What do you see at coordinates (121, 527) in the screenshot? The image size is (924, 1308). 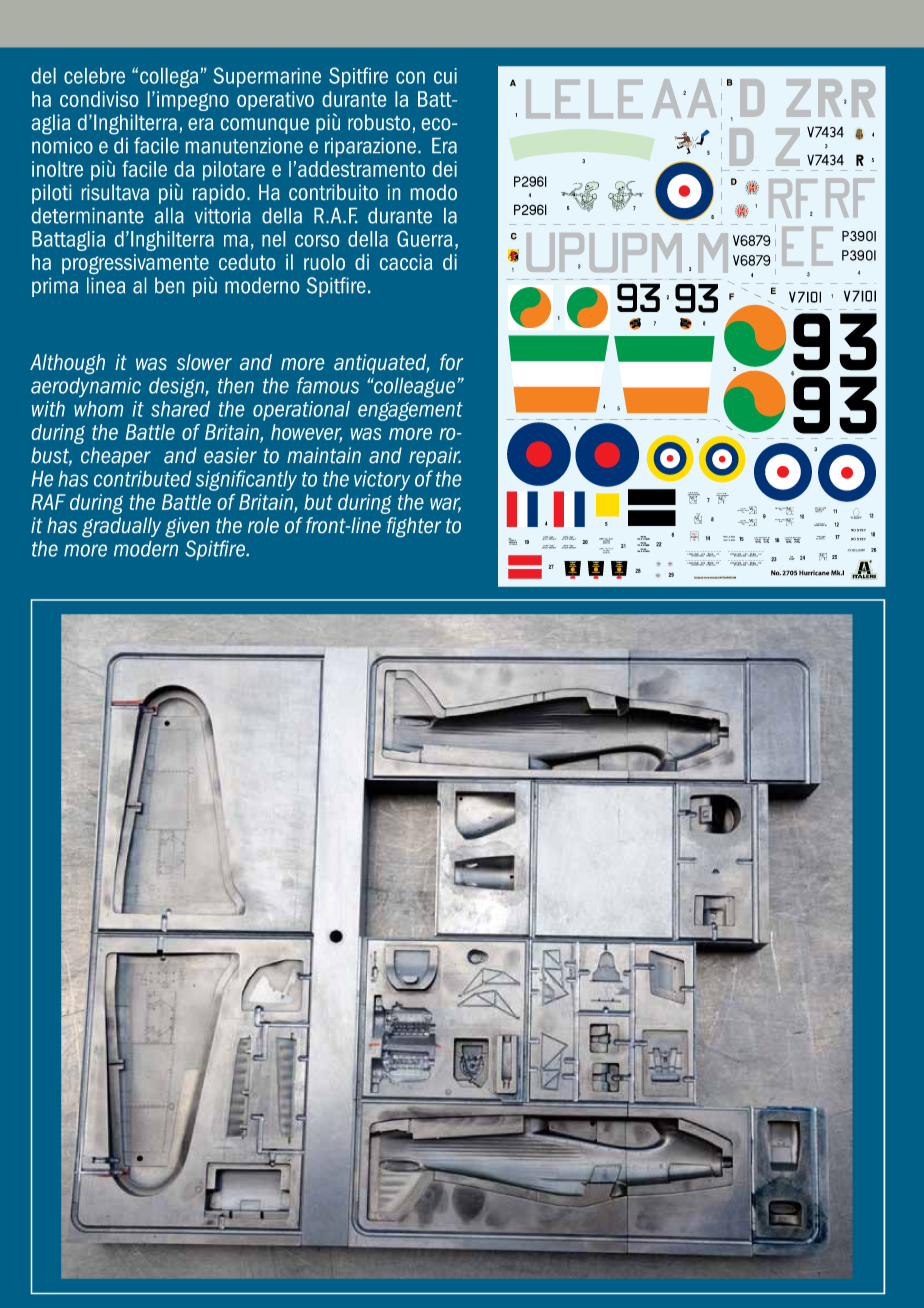 I see `gradually` at bounding box center [121, 527].
